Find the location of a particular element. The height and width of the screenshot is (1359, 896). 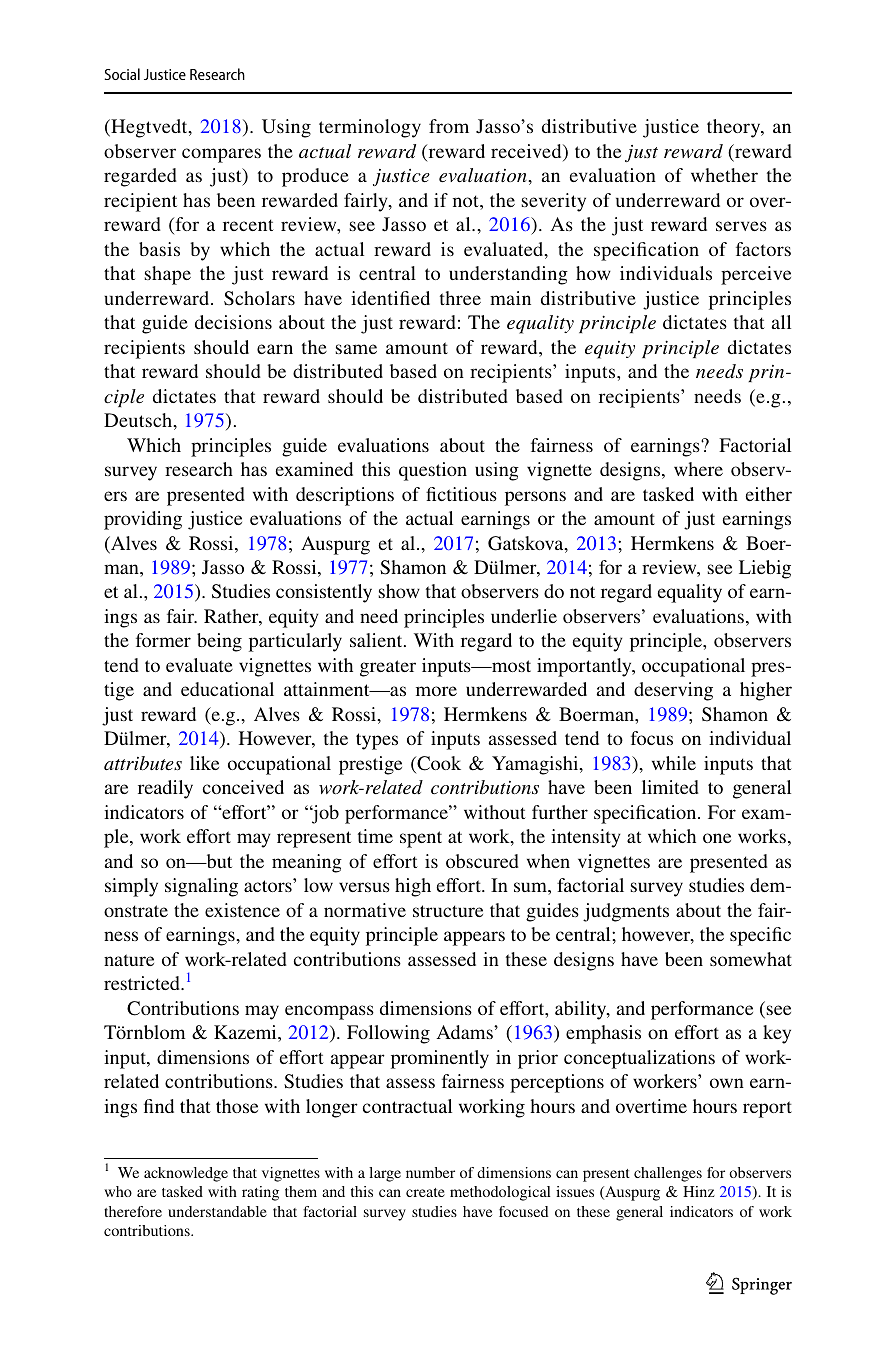

from is located at coordinates (449, 126).
